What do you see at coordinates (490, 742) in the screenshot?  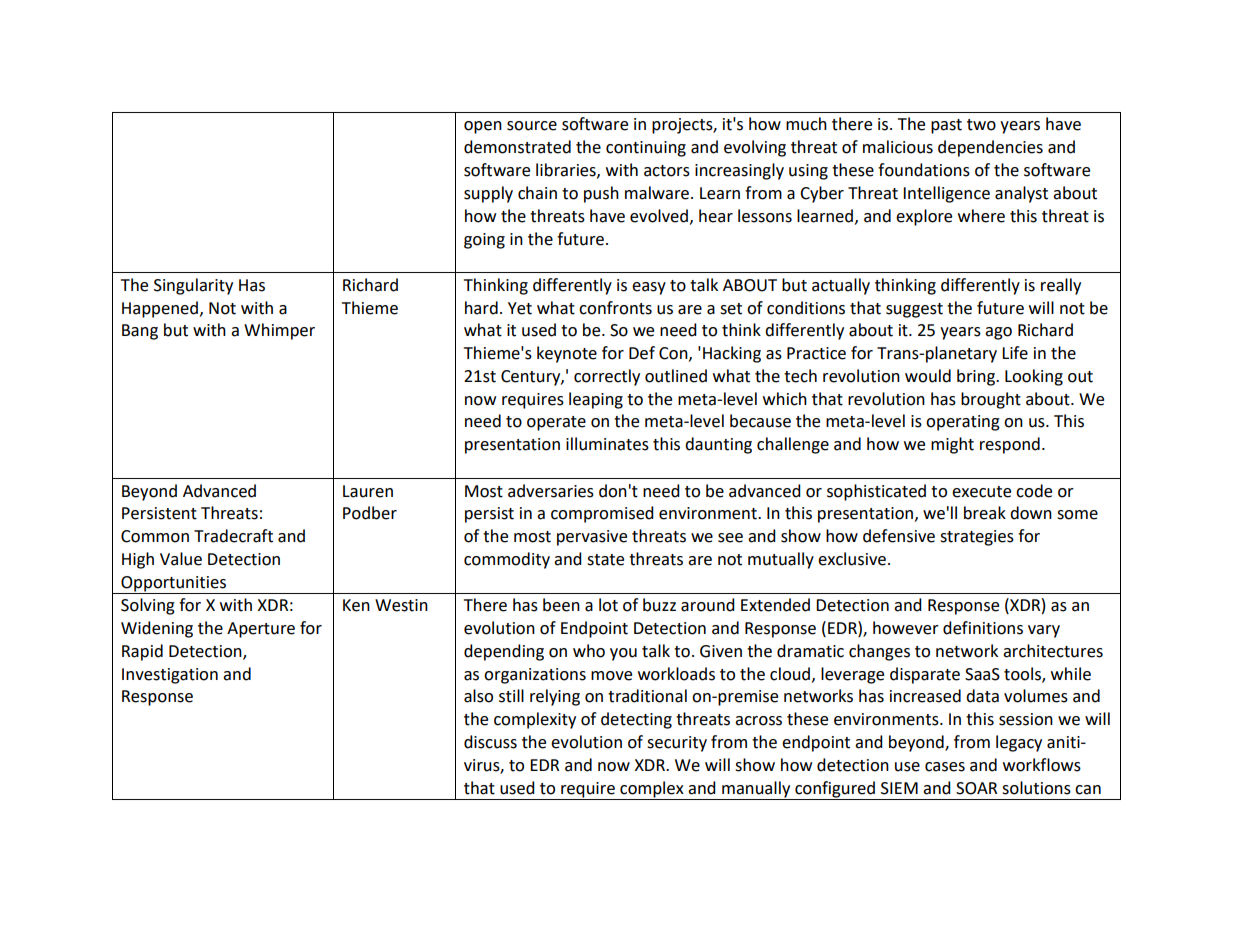 I see `discuss` at bounding box center [490, 742].
